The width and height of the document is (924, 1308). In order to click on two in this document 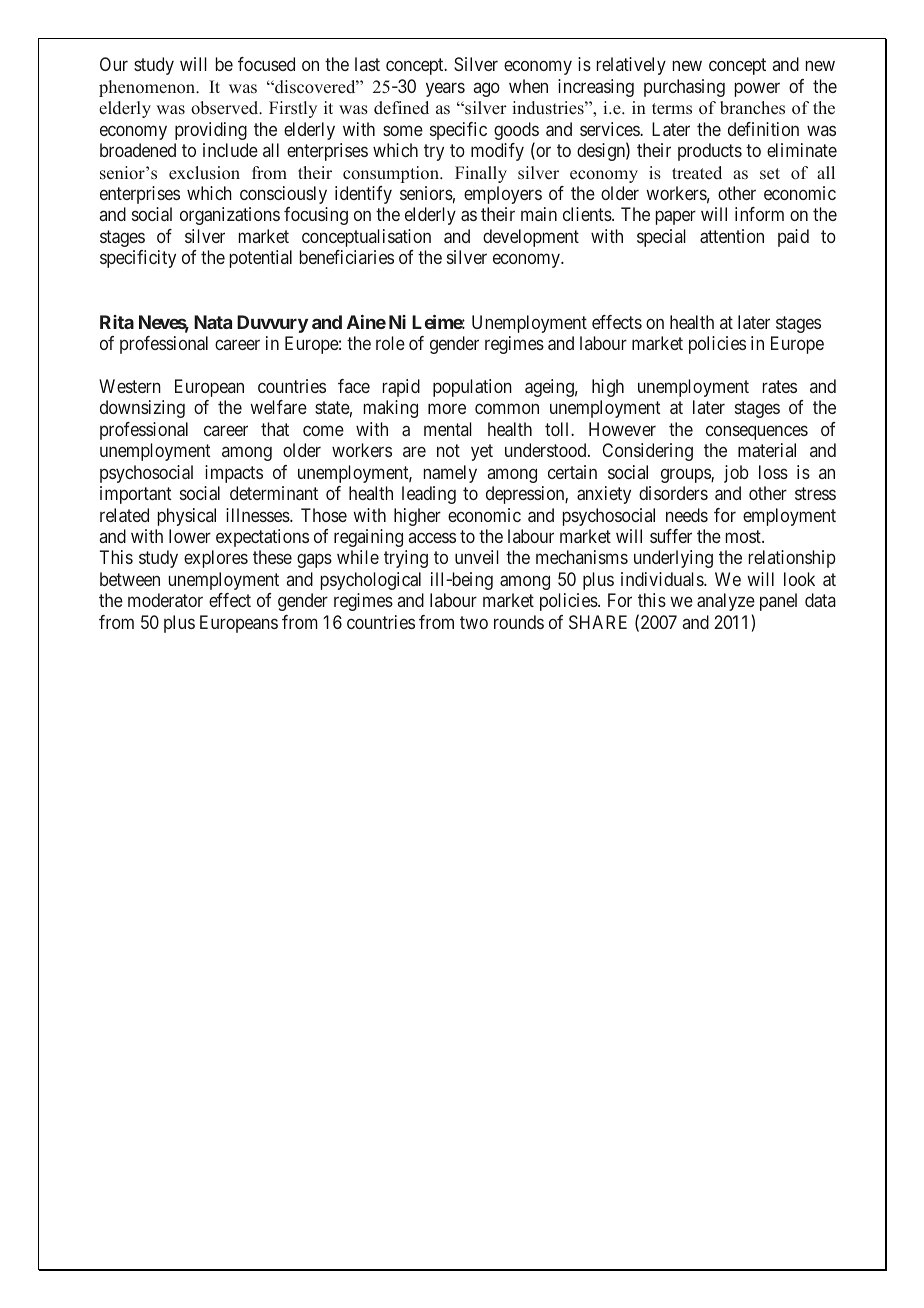, I will do `click(474, 622)`.
